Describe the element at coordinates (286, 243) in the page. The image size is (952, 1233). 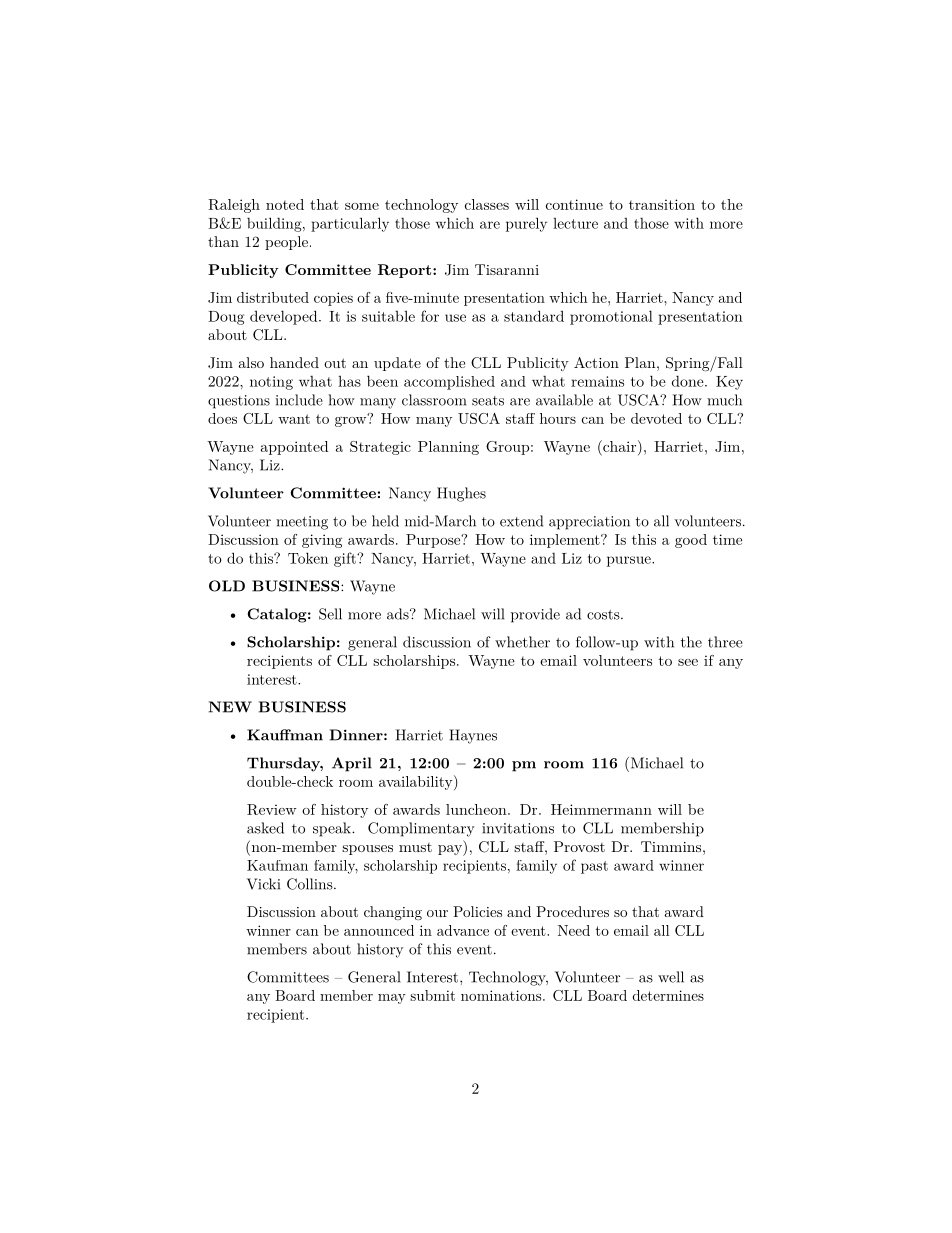
I see `people` at that location.
